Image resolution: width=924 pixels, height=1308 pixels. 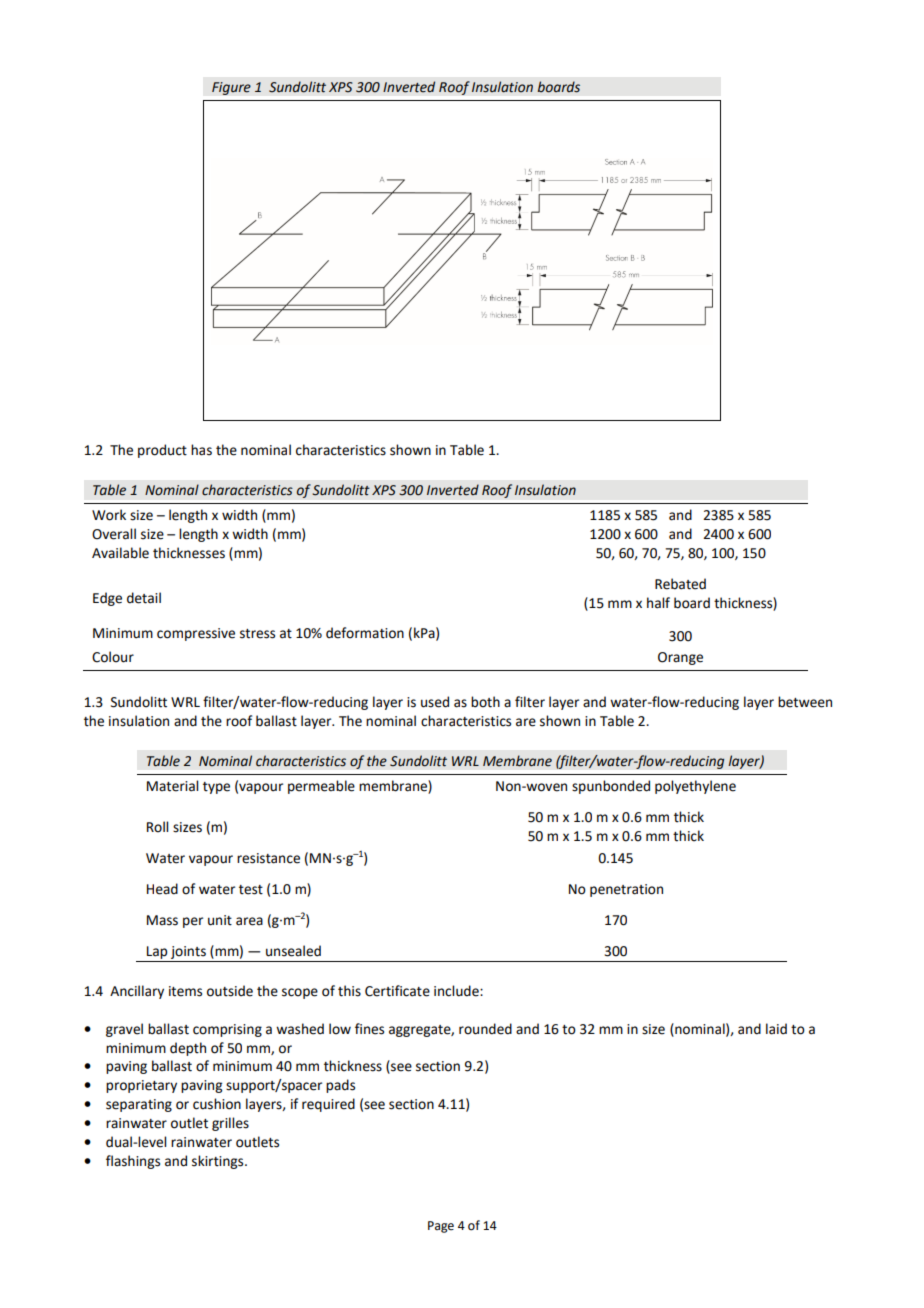 I want to click on half, so click(x=658, y=603).
